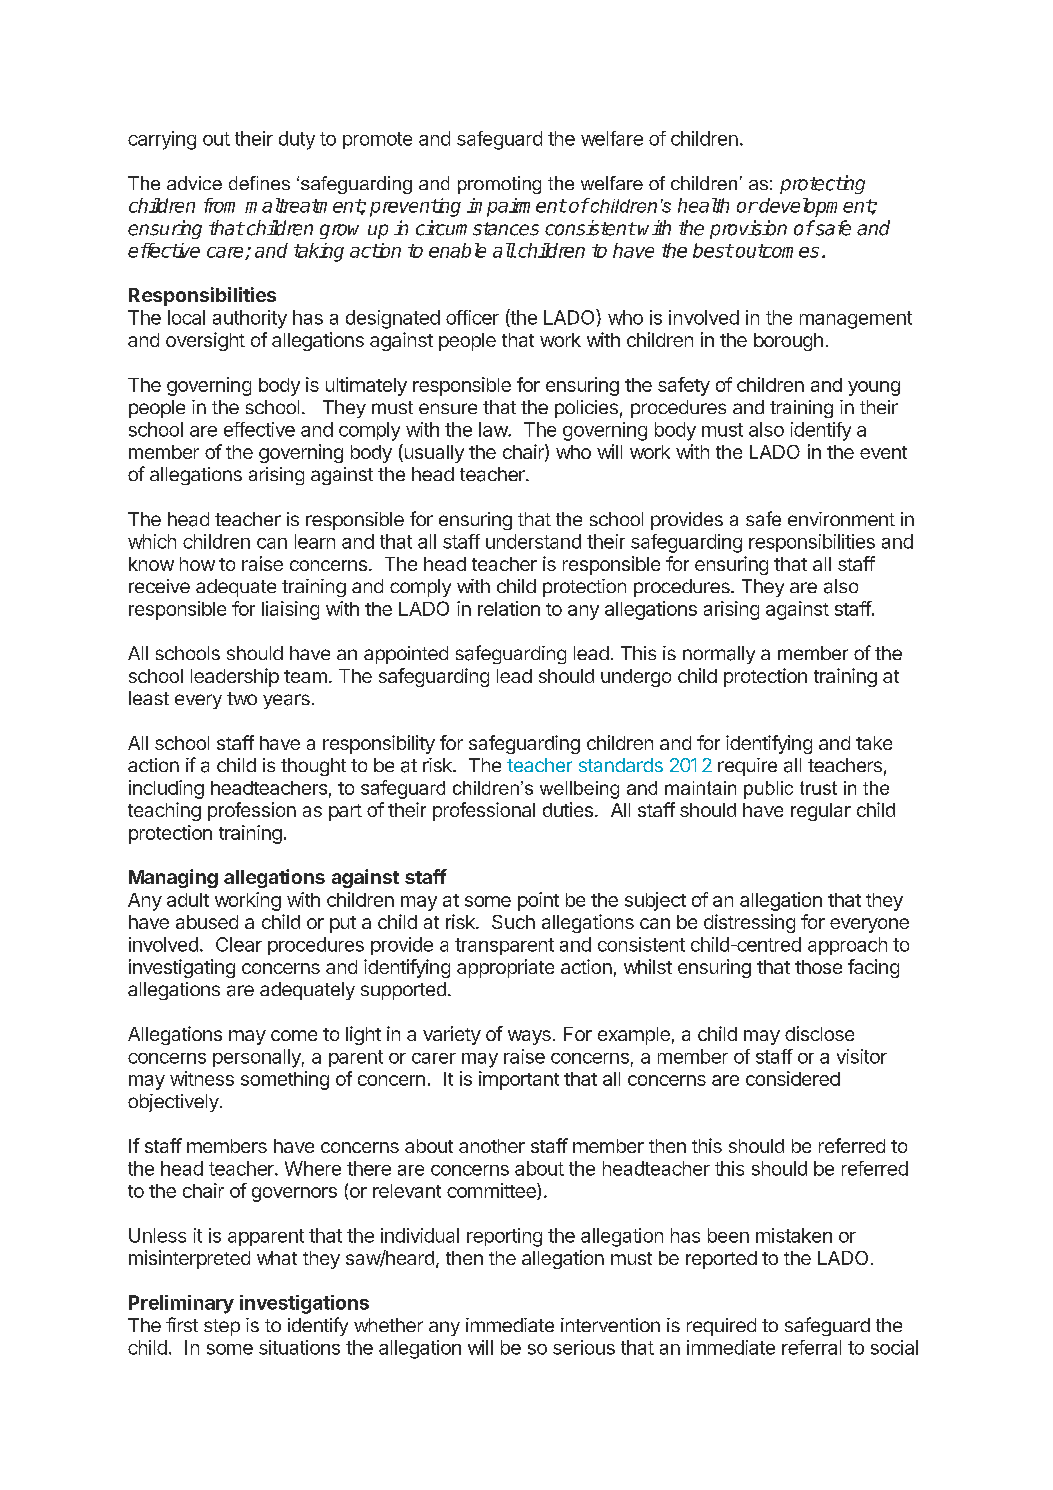 Image resolution: width=1053 pixels, height=1490 pixels. I want to click on protecting, so click(822, 184).
